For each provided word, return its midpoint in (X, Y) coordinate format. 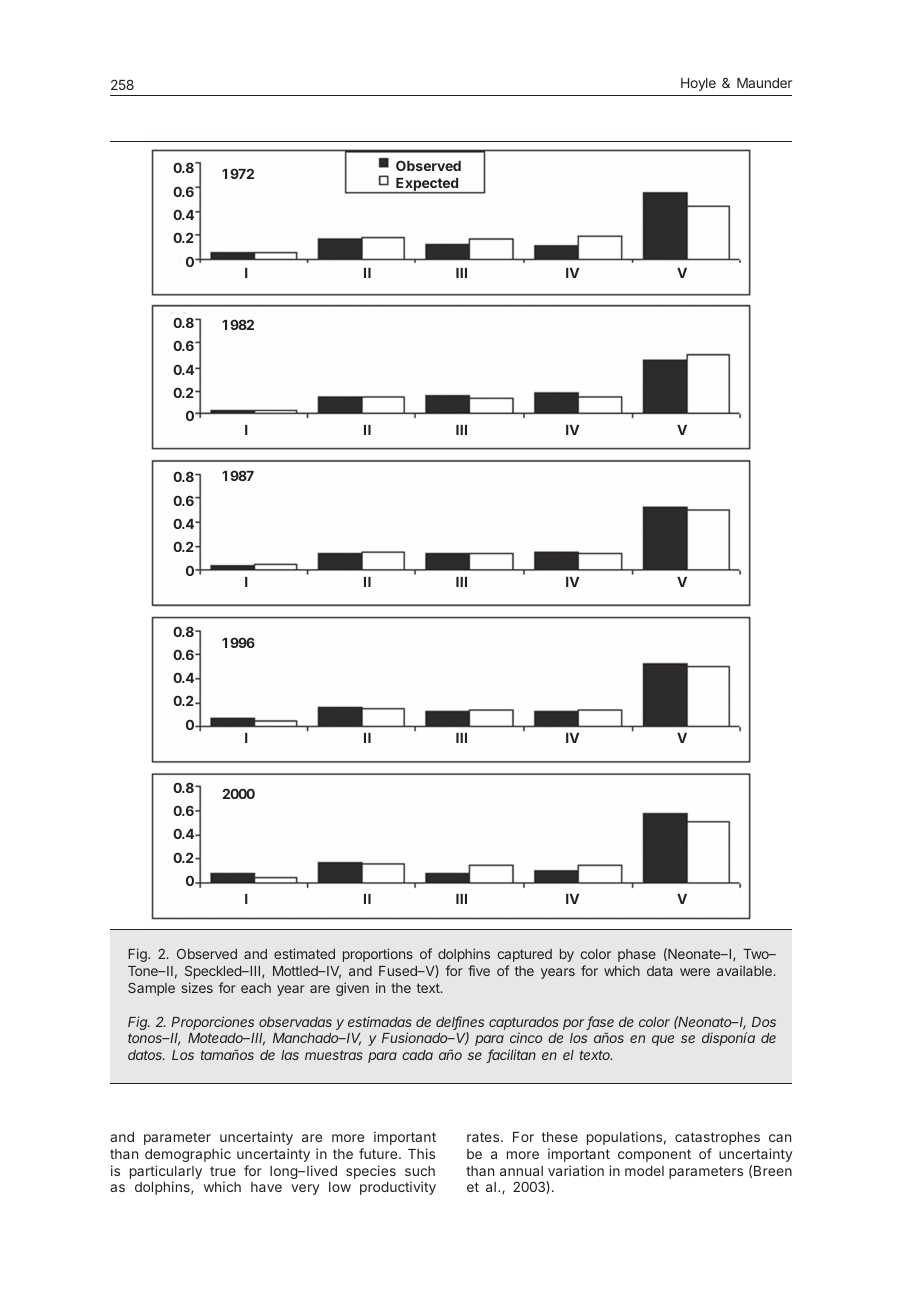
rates (483, 1137)
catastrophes (717, 1138)
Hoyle (698, 84)
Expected (427, 185)
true (223, 1171)
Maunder (764, 83)
